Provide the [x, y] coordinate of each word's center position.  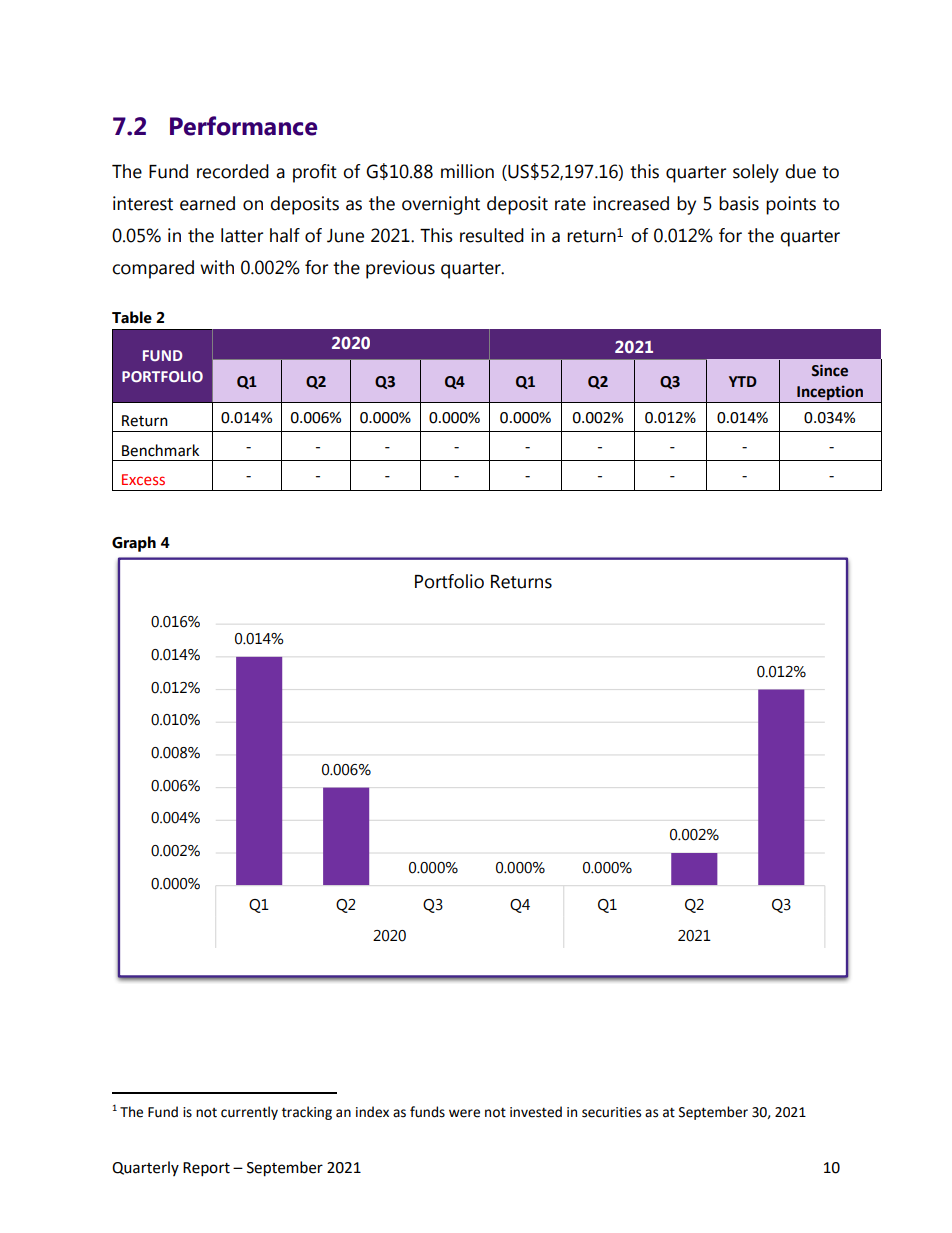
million [467, 171]
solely [756, 173]
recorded [233, 171]
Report [206, 1169]
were [464, 1113]
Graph [134, 544]
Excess [143, 479]
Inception [830, 394]
